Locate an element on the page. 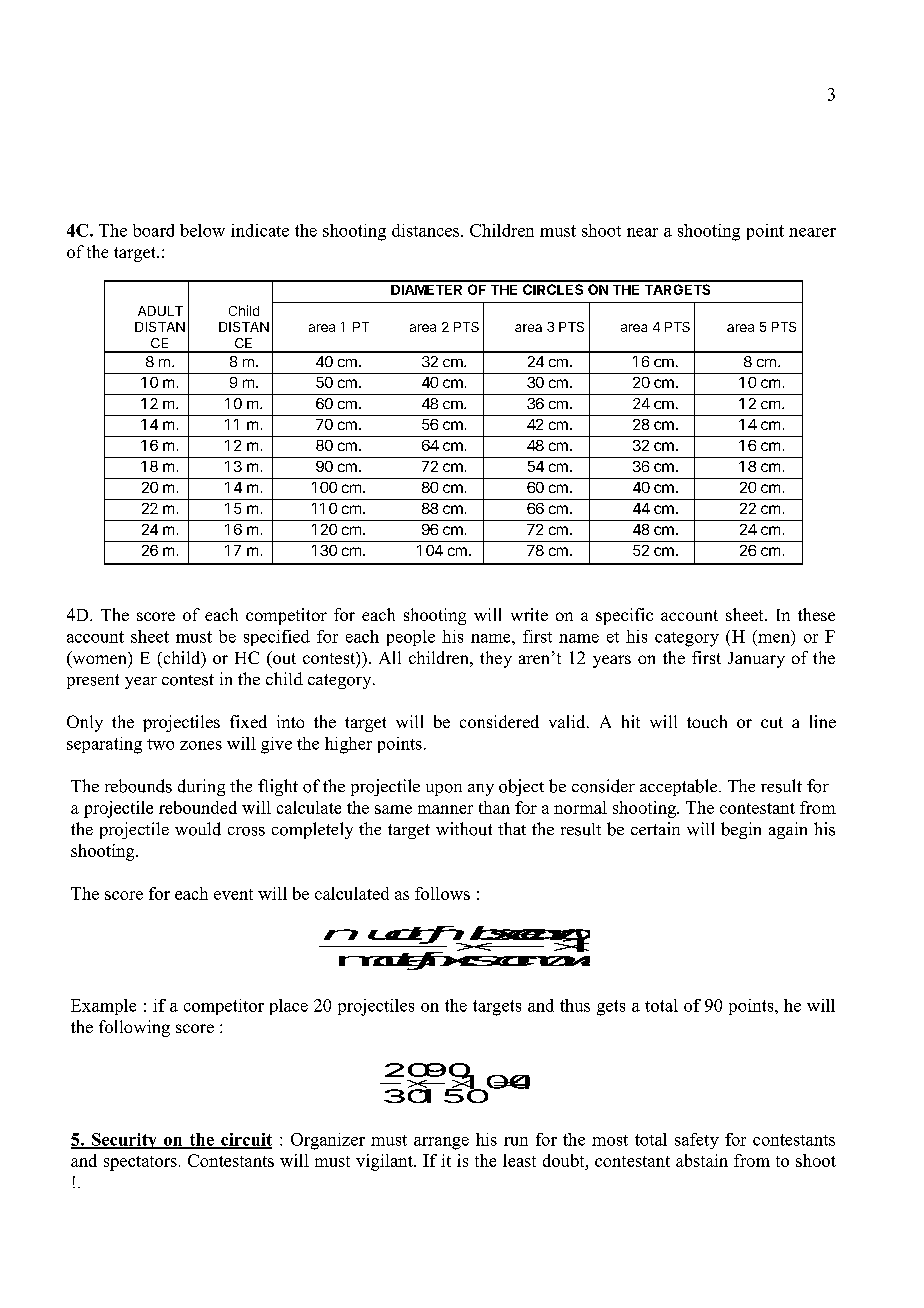 Image resolution: width=924 pixels, height=1308 pixels. these is located at coordinates (816, 614).
